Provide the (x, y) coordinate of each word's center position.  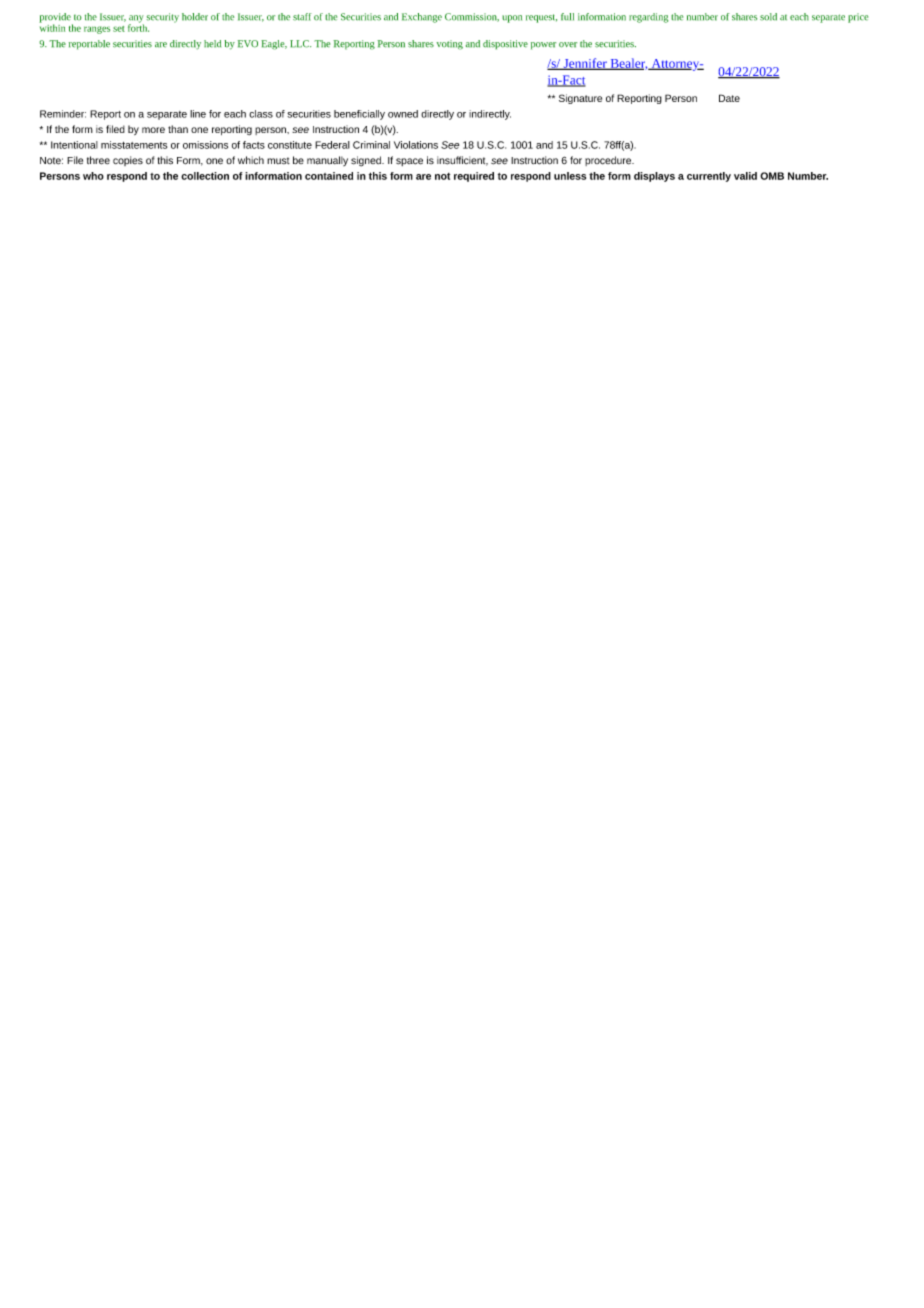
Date (729, 98)
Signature (580, 99)
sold (768, 17)
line (198, 114)
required (474, 177)
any (136, 20)
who (93, 176)
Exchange (422, 18)
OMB (772, 176)
